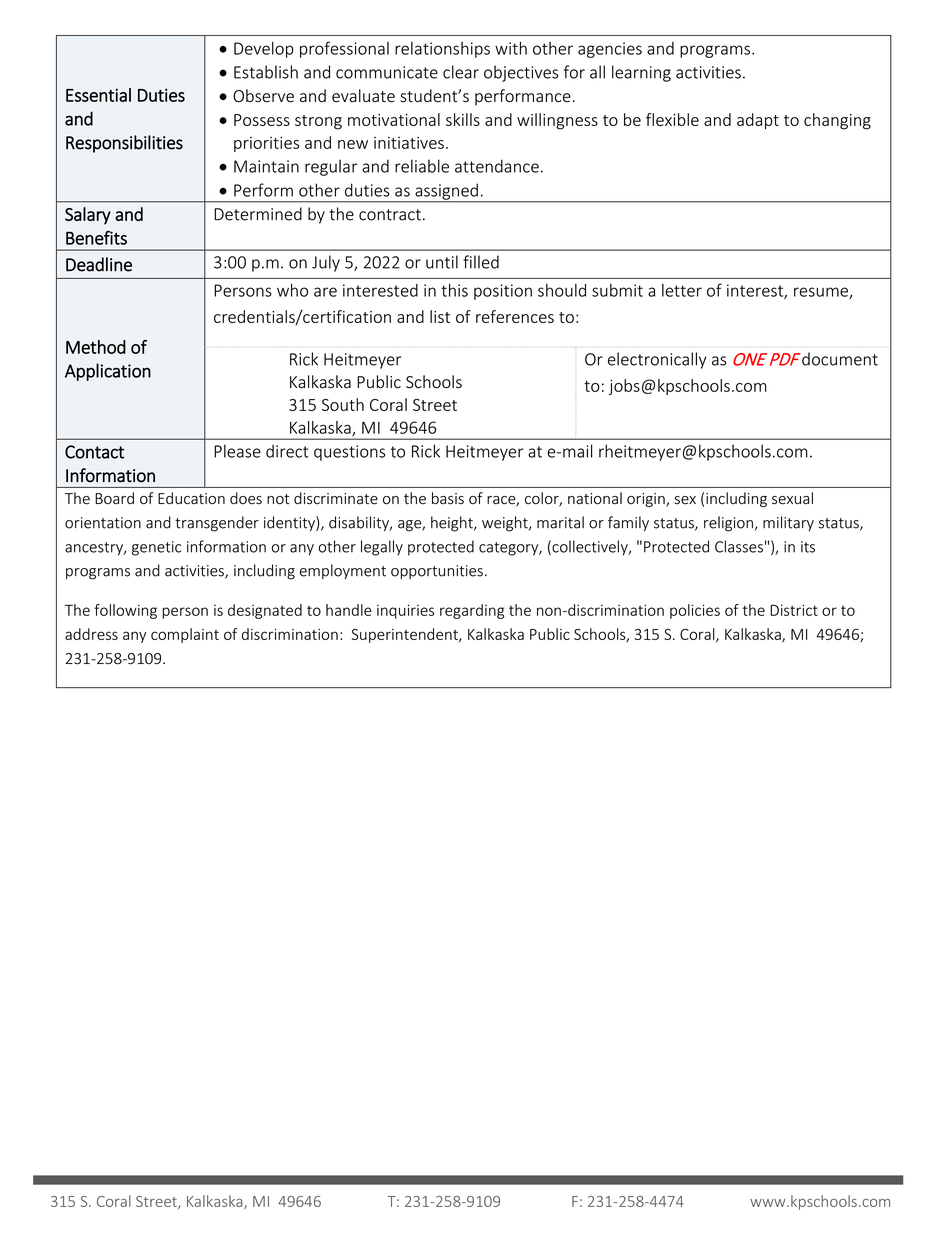  Describe the element at coordinates (191, 498) in the screenshot. I see `Education` at that location.
